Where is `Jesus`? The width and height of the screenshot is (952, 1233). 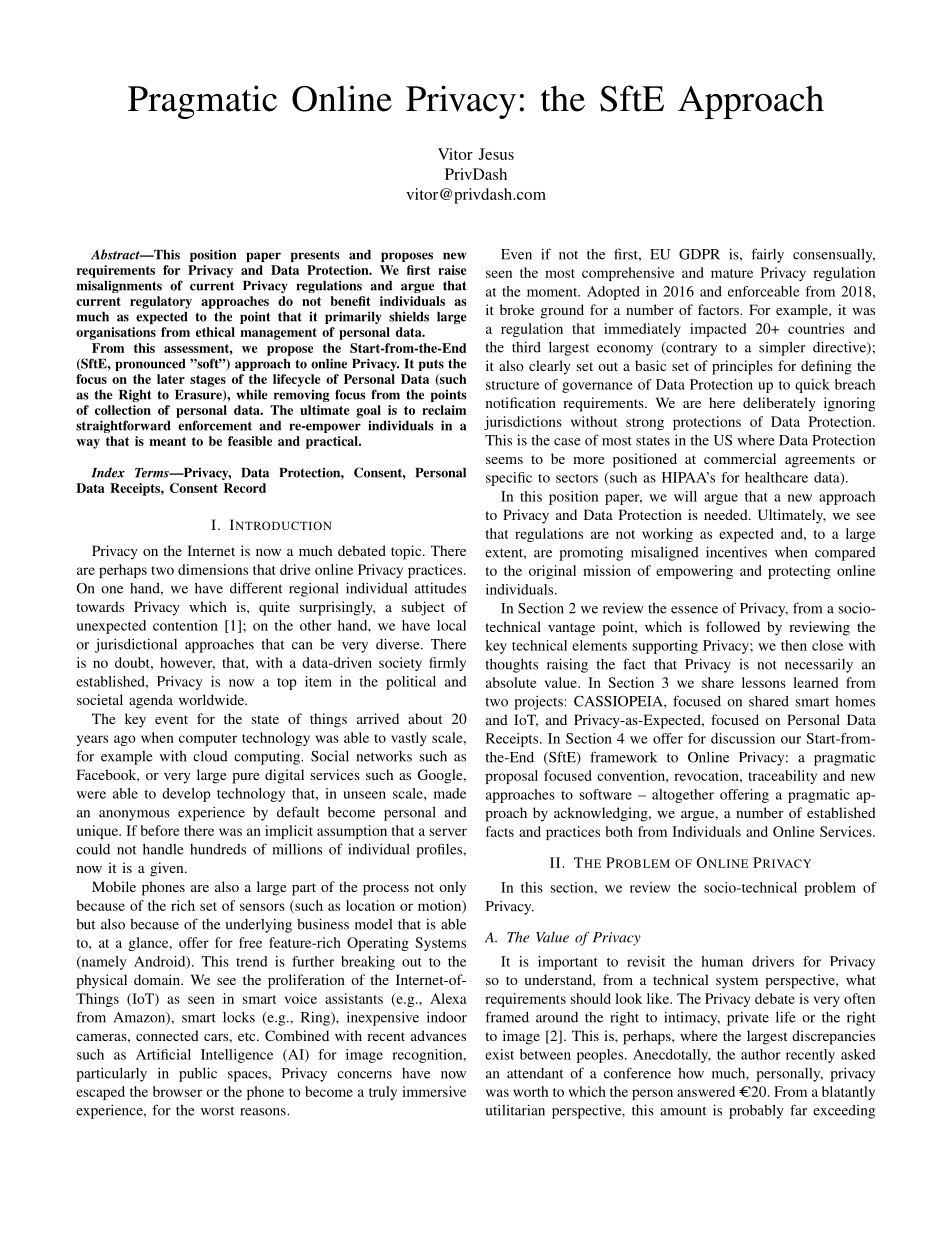
Jesus is located at coordinates (496, 154).
